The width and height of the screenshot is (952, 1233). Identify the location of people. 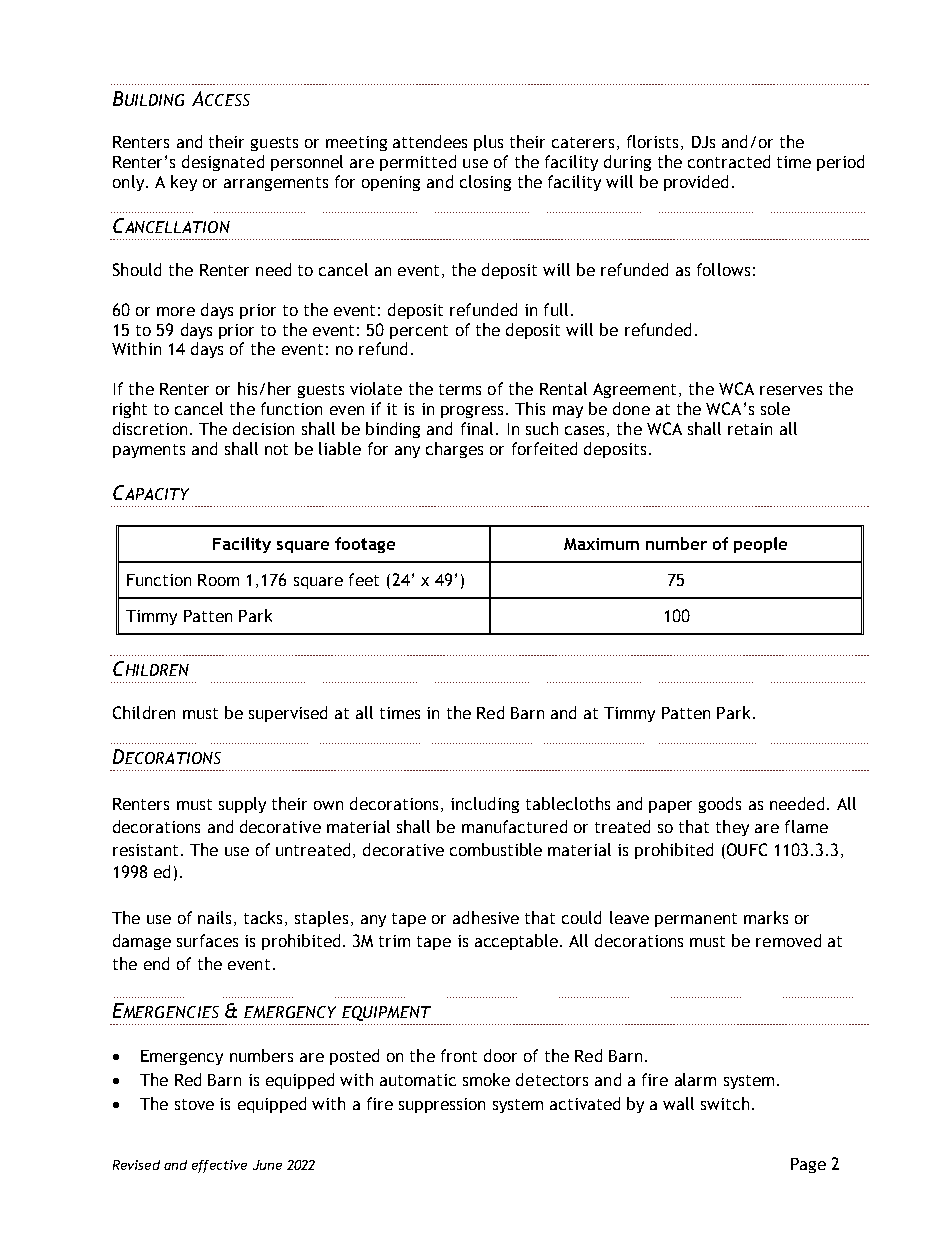
(760, 545).
